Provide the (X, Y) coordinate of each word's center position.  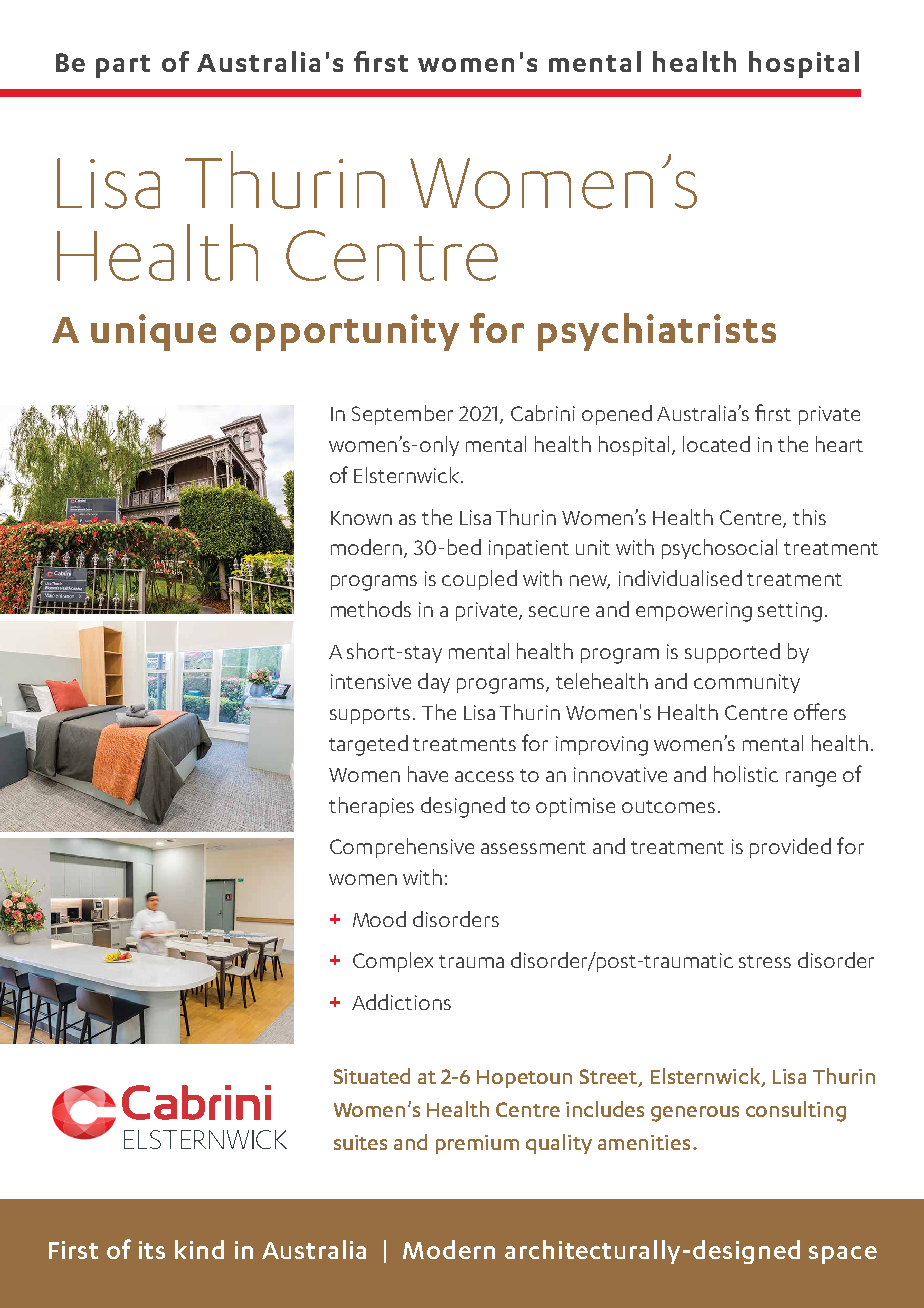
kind (199, 1249)
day (434, 683)
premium (477, 1144)
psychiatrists (657, 332)
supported (732, 653)
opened (617, 415)
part (123, 66)
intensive (371, 681)
